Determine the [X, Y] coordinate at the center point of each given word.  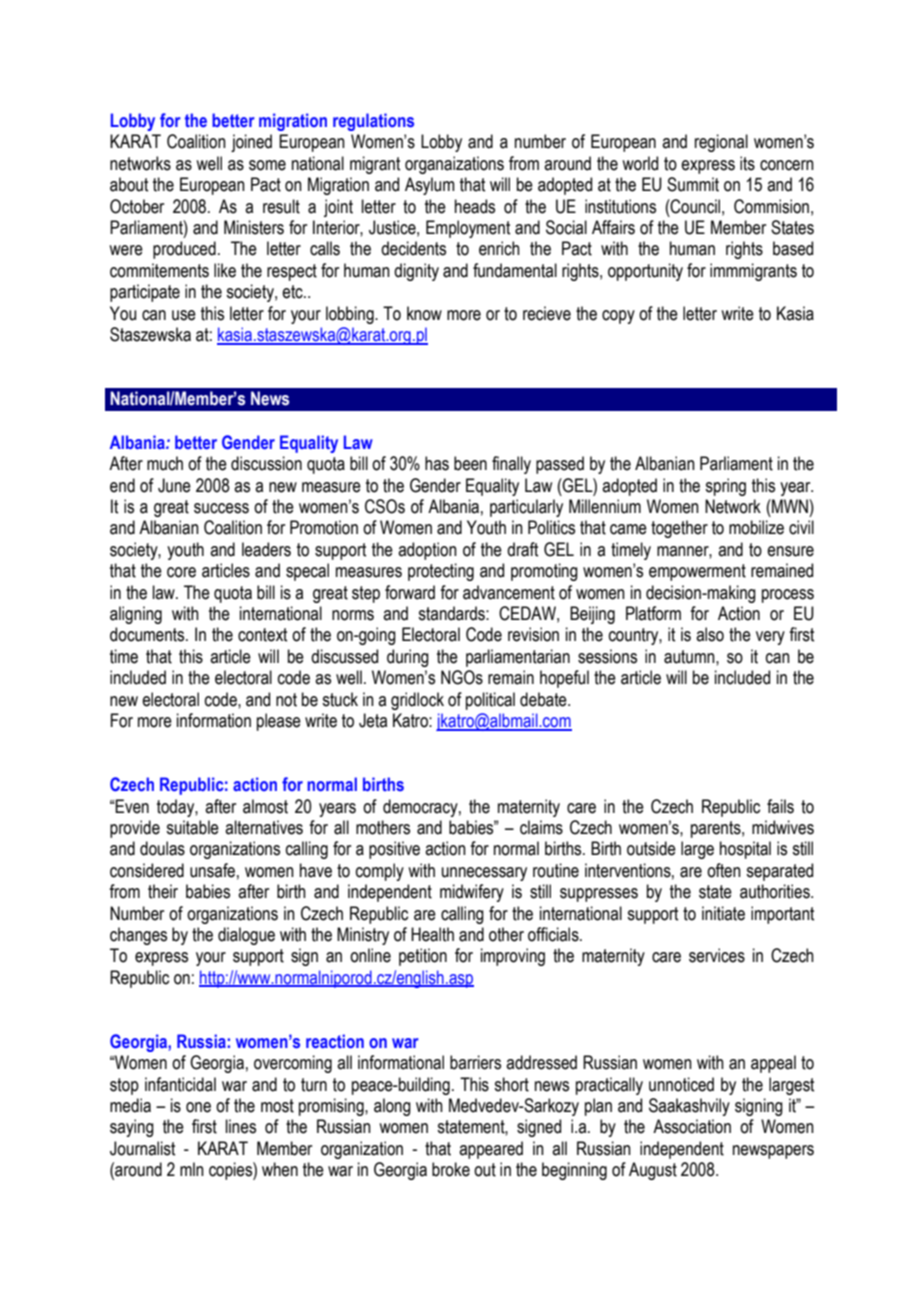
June [174, 485]
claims [541, 827]
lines [241, 1126]
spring [725, 487]
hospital [745, 850]
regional [721, 143]
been [470, 463]
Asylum [430, 186]
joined [251, 143]
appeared [491, 1150]
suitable [192, 827]
